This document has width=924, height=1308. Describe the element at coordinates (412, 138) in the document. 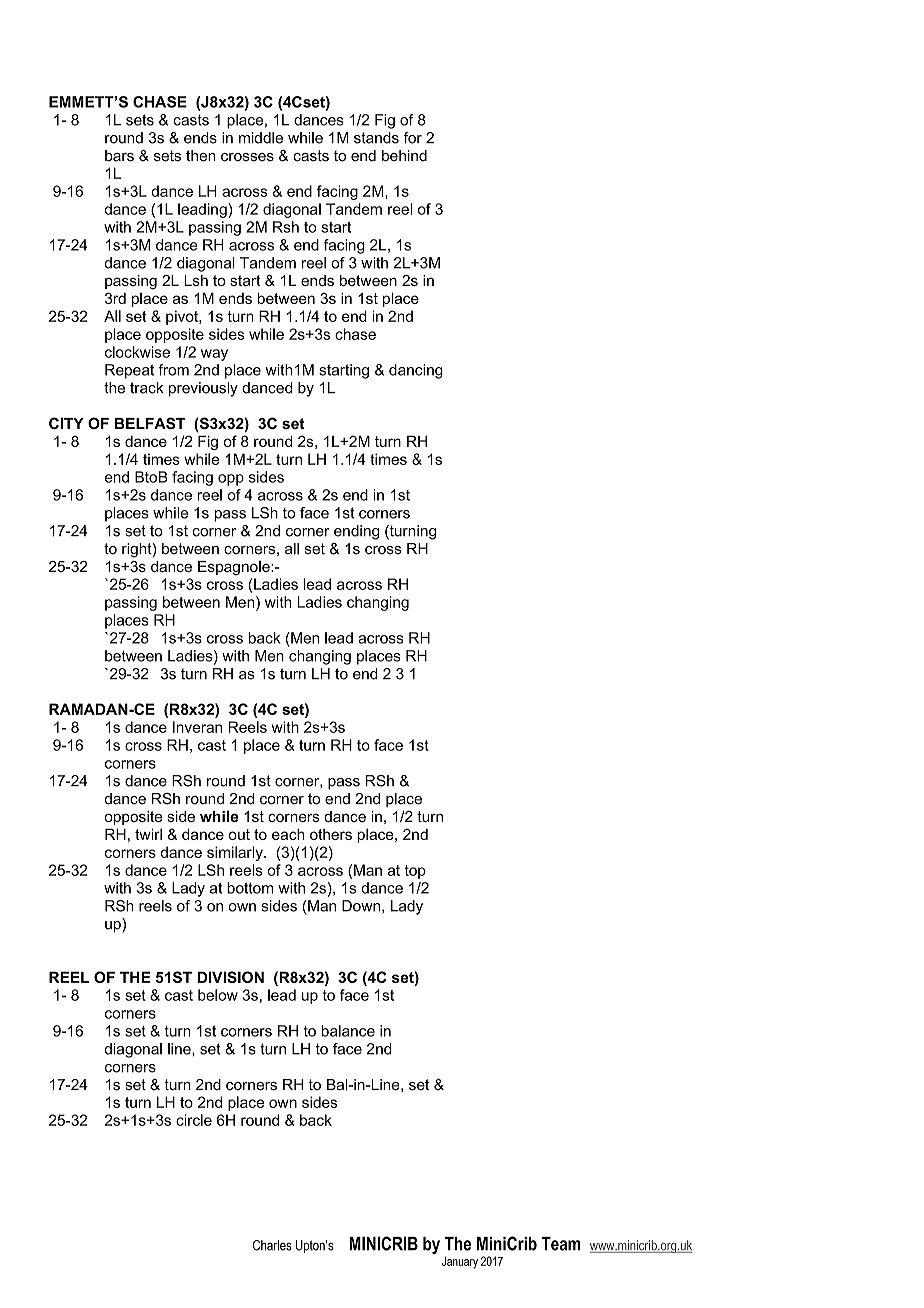

I see `for` at that location.
